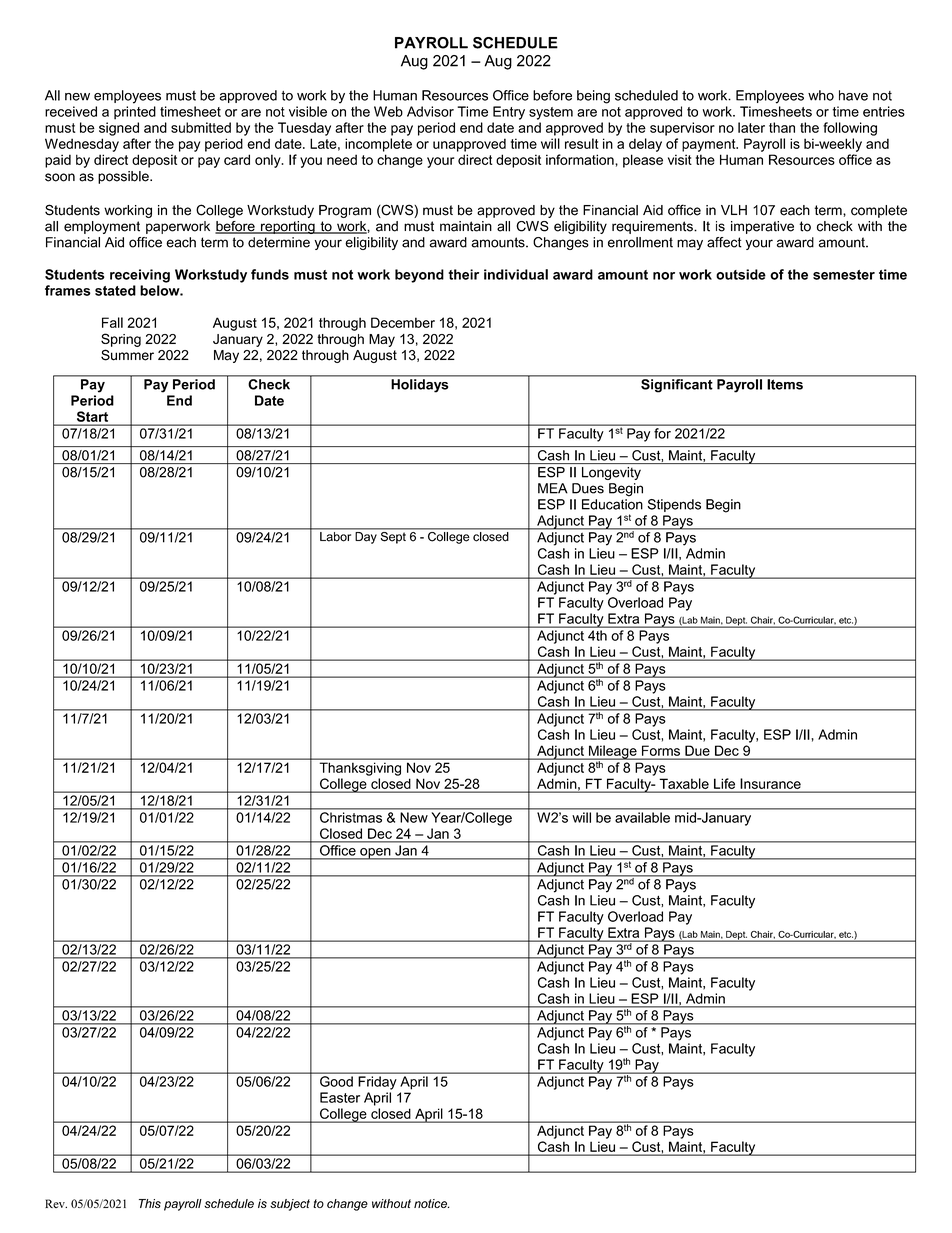  What do you see at coordinates (150, 1203) in the image?
I see `This` at bounding box center [150, 1203].
